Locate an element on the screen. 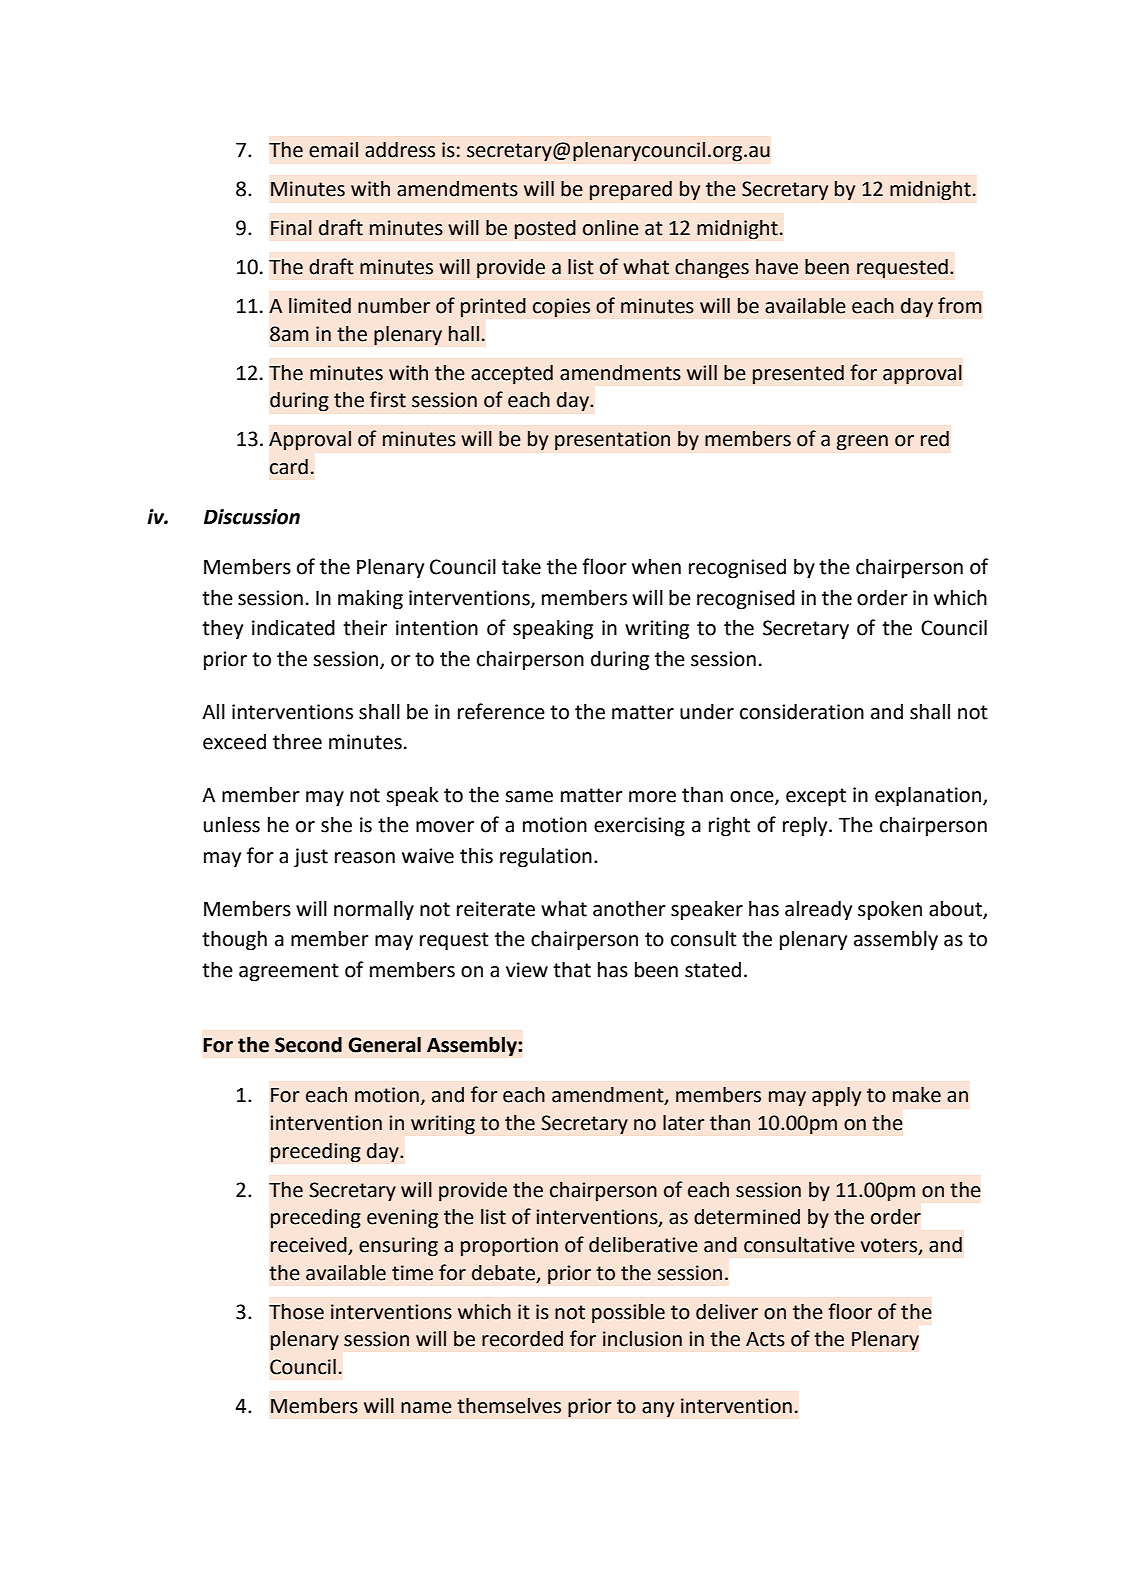 This screenshot has height=1589, width=1124. have is located at coordinates (777, 267).
